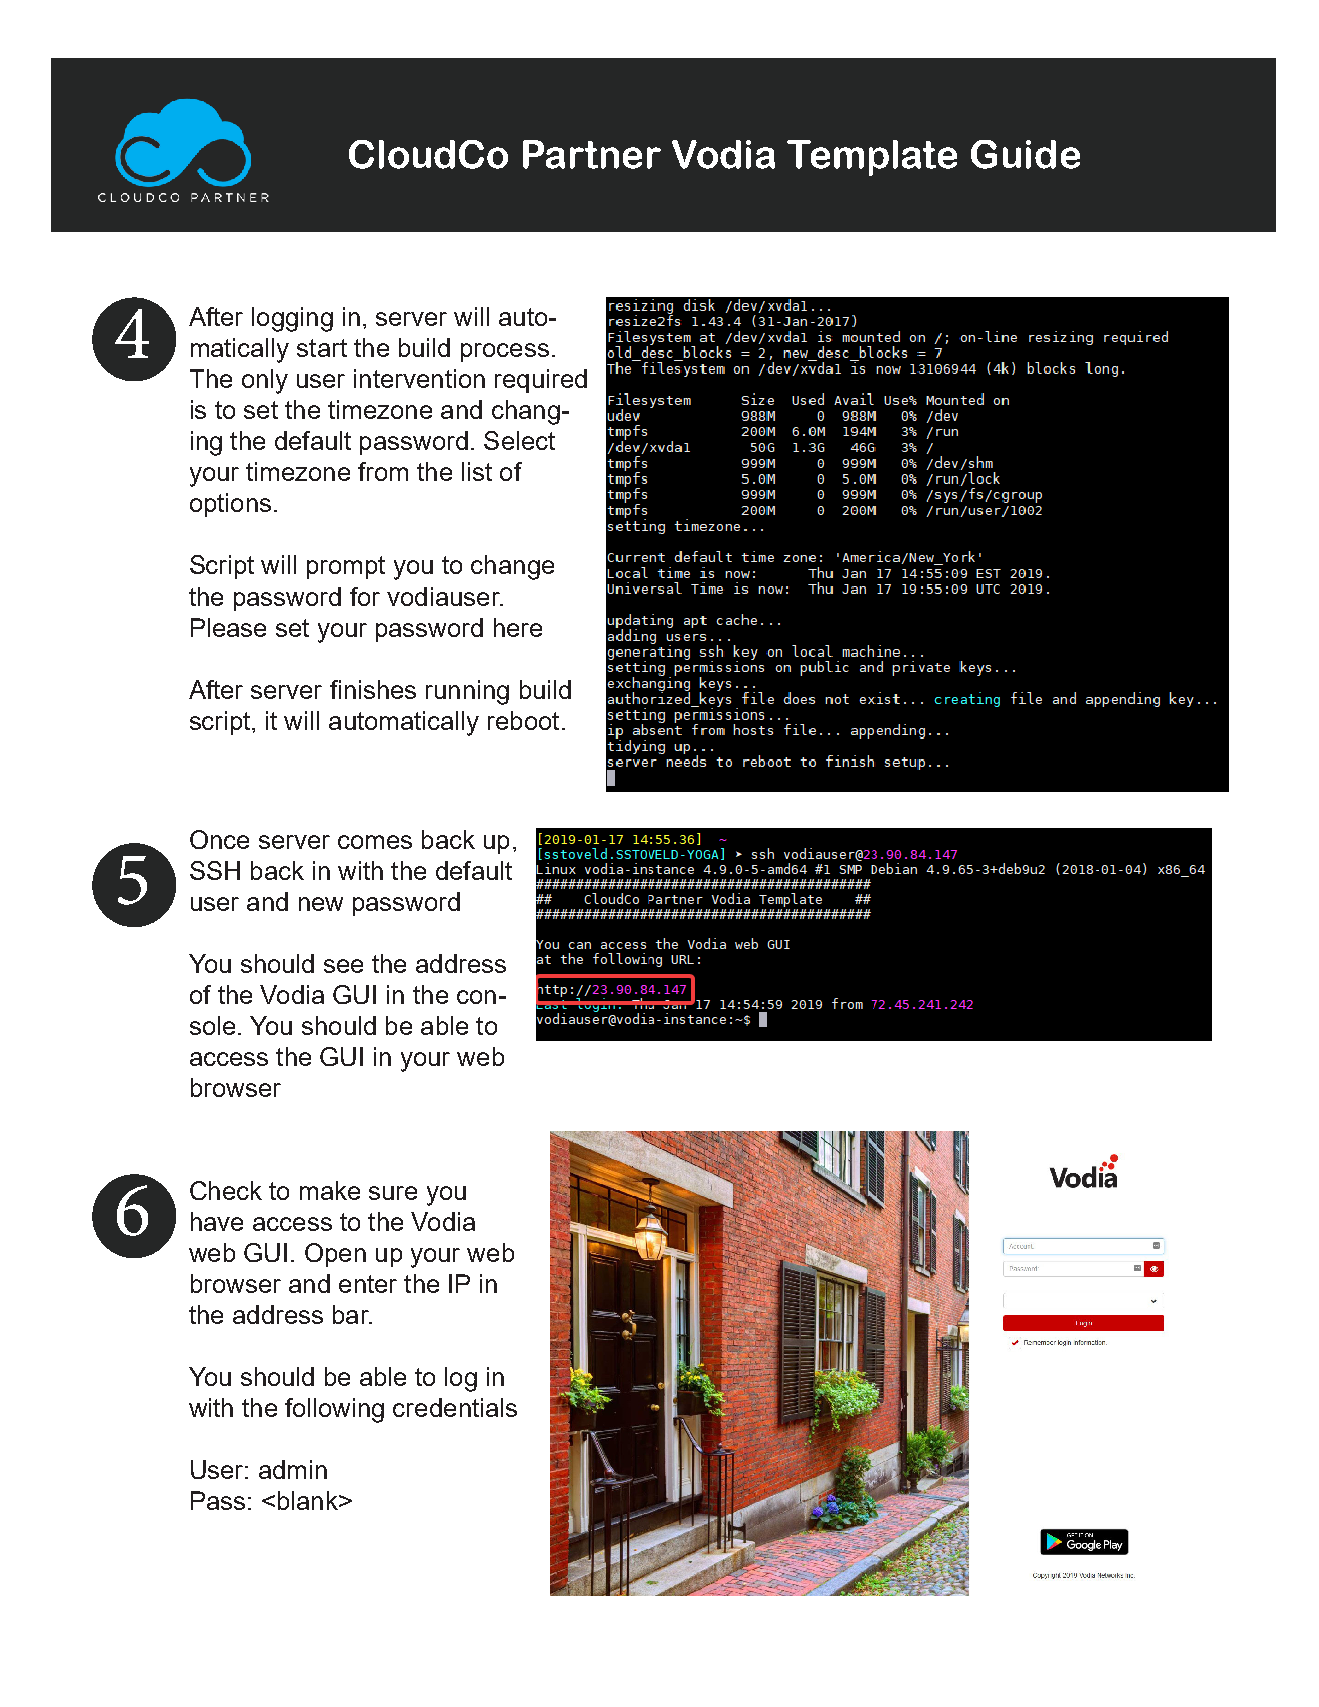  I want to click on Partner, so click(592, 154).
